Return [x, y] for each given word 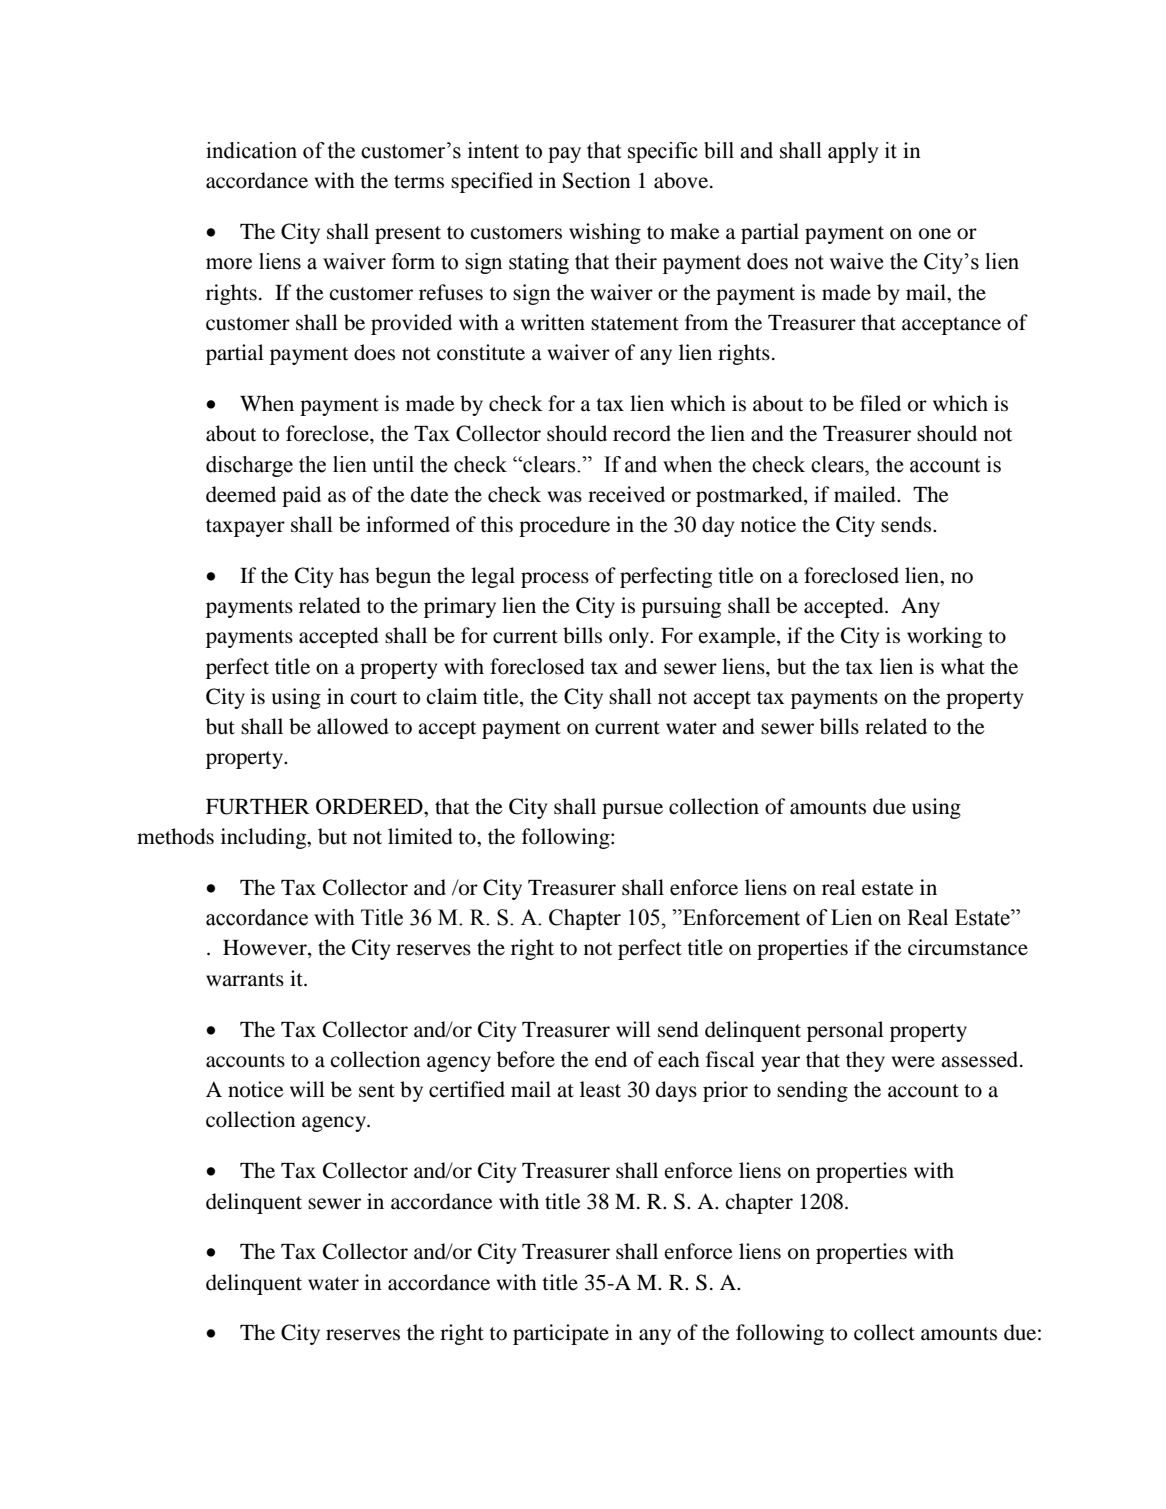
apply [853, 152]
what [963, 666]
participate [561, 1334]
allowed [353, 726]
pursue [632, 811]
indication [251, 150]
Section [597, 180]
